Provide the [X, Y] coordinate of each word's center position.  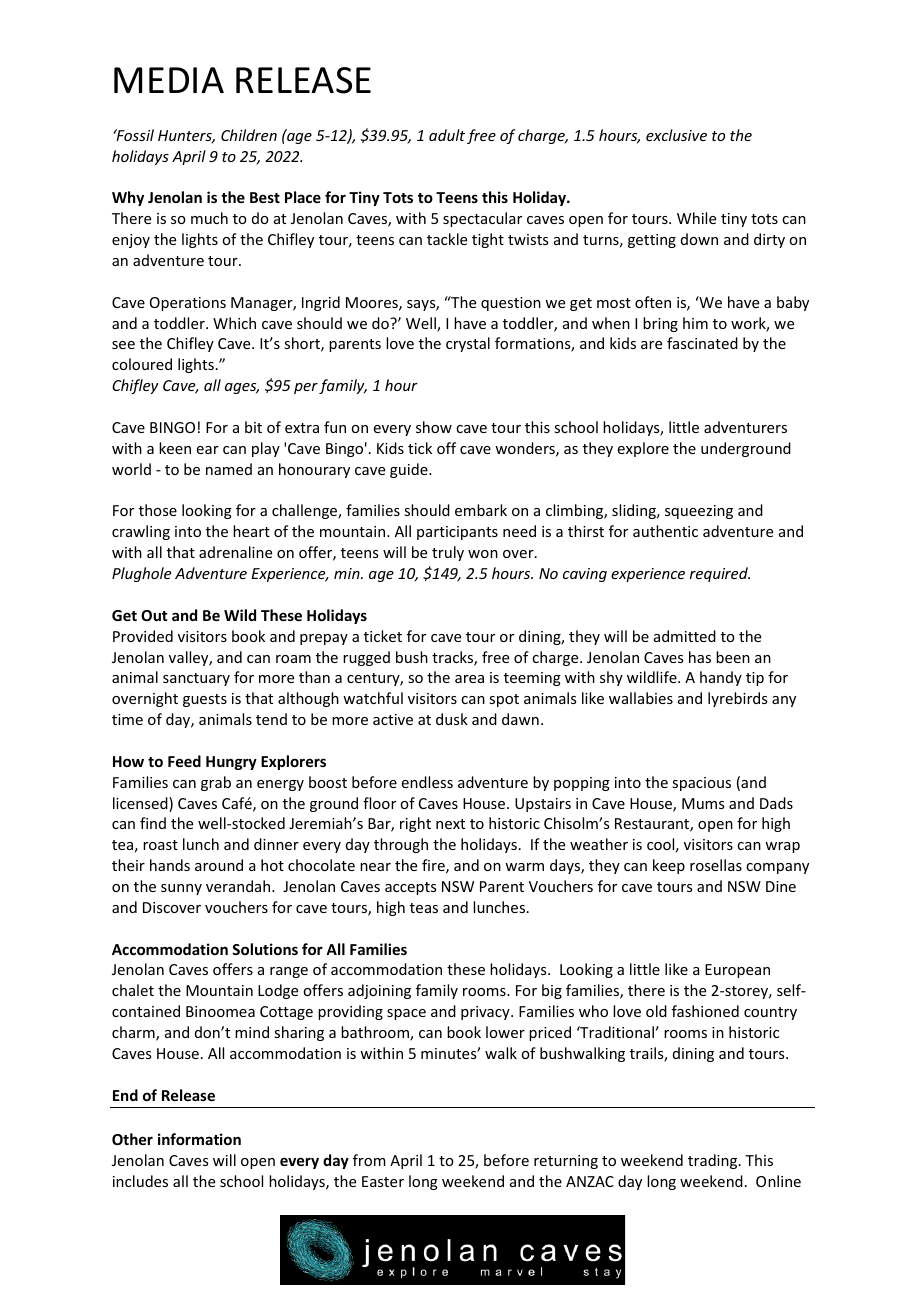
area [469, 679]
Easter [383, 1181]
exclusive [676, 135]
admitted [685, 636]
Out [154, 615]
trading [714, 1161]
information [199, 1139]
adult [447, 135]
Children [249, 135]
